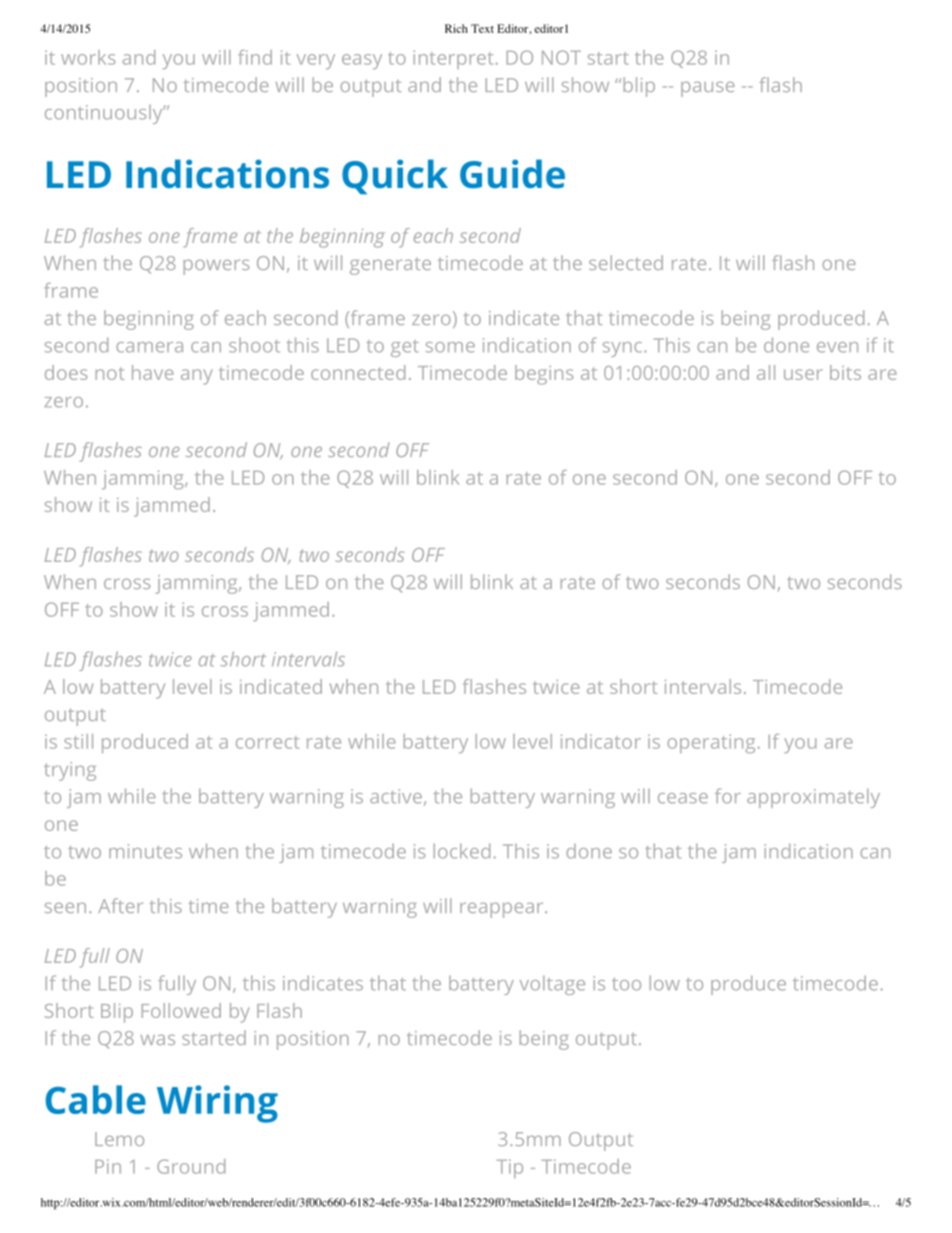 The width and height of the screenshot is (952, 1233). Describe the element at coordinates (601, 741) in the screenshot. I see `indicator` at that location.
